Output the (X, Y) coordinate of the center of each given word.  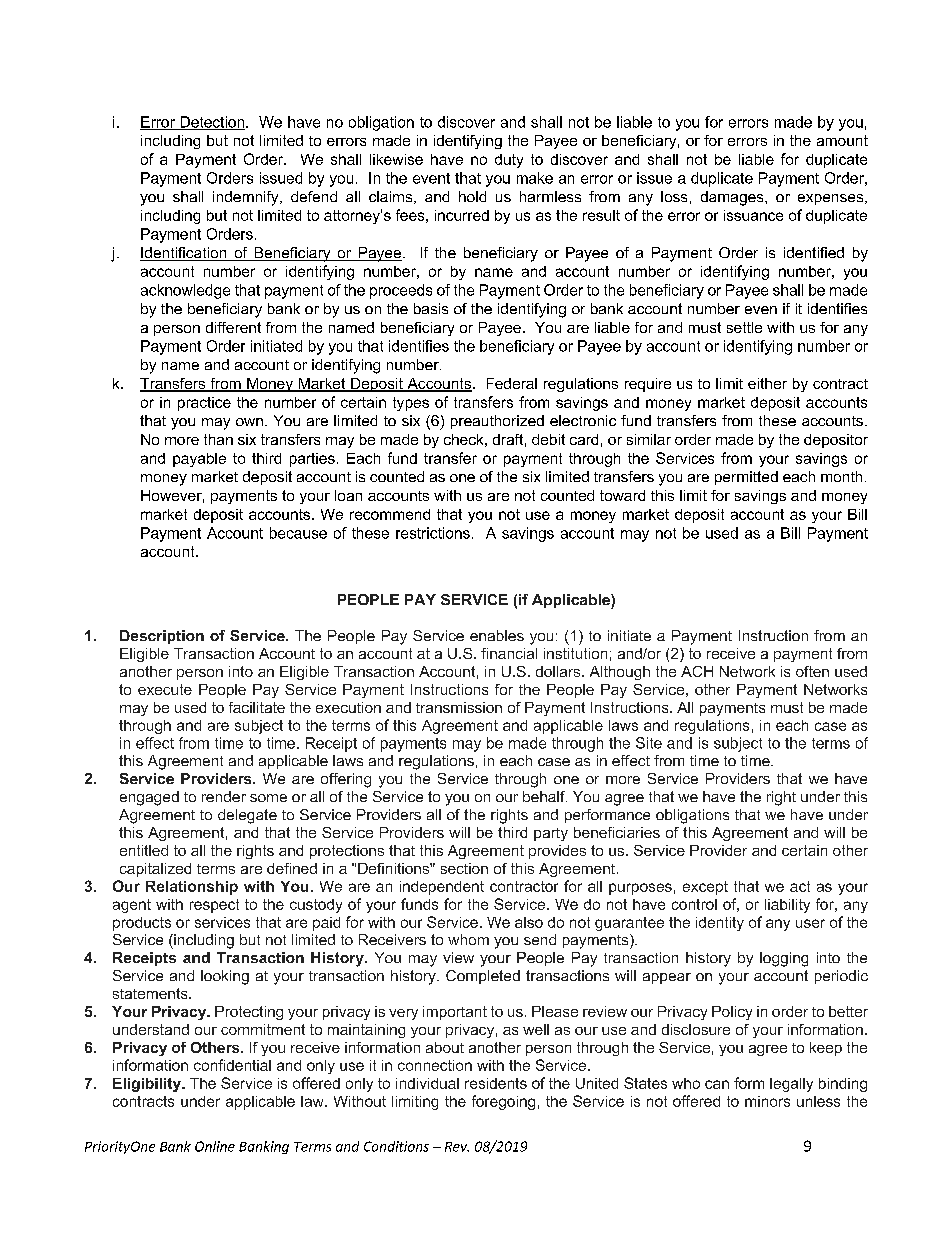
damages (733, 198)
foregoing (503, 1102)
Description (162, 637)
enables (497, 635)
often (812, 671)
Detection (212, 123)
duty (509, 161)
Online (215, 1146)
